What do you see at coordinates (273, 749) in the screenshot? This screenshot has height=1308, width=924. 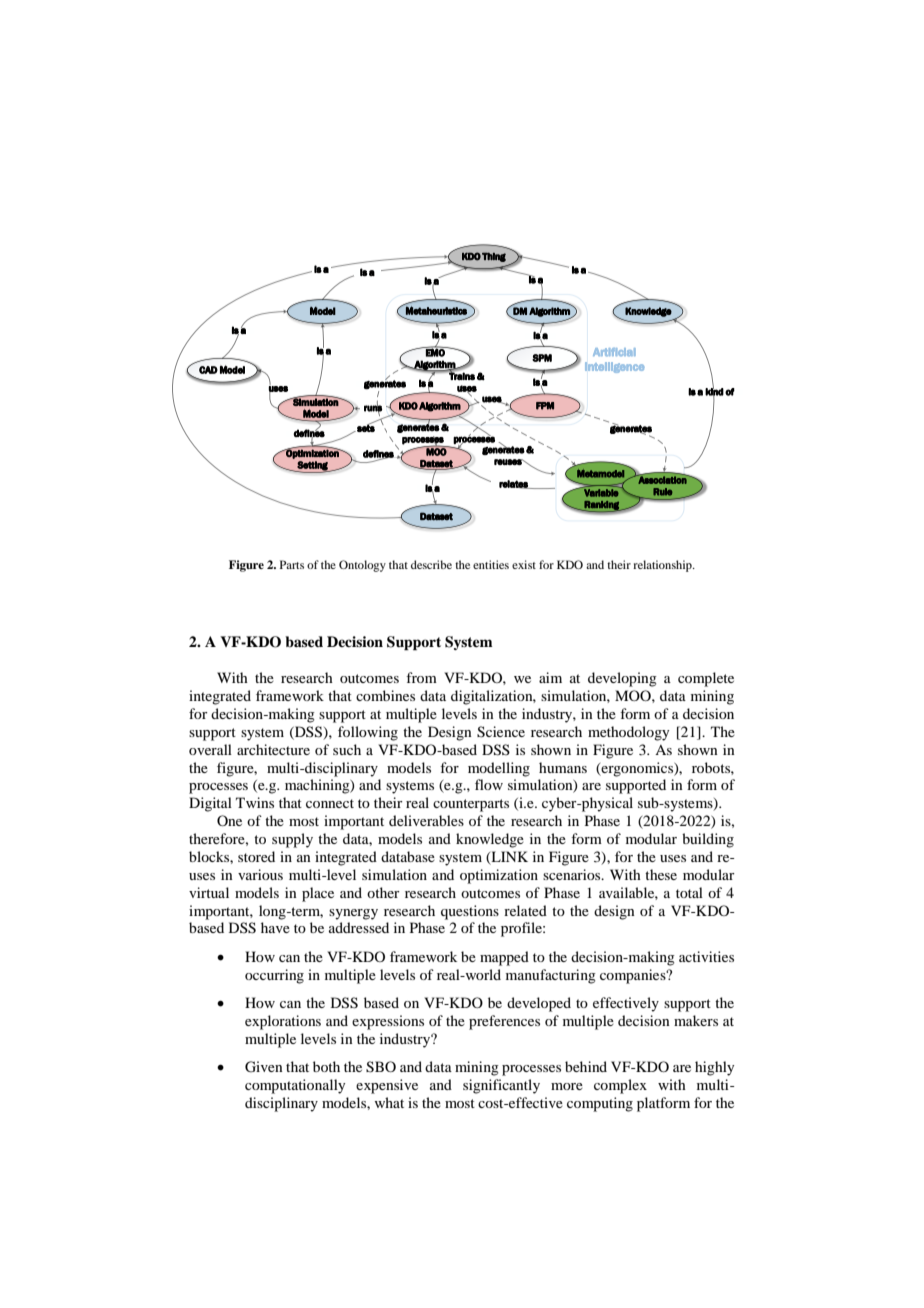 I see `architecture` at bounding box center [273, 749].
